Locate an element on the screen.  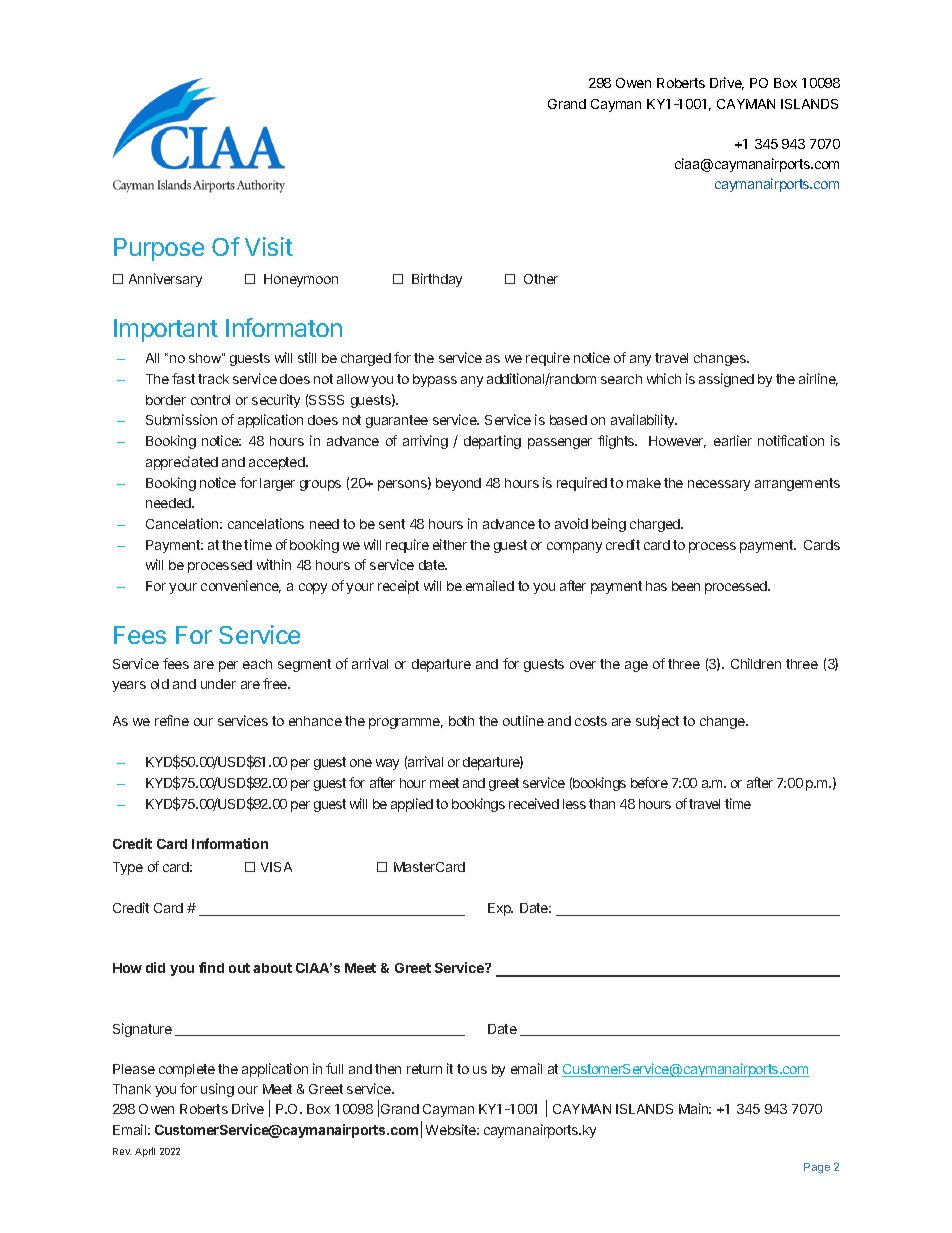
April is located at coordinates (145, 1152).
